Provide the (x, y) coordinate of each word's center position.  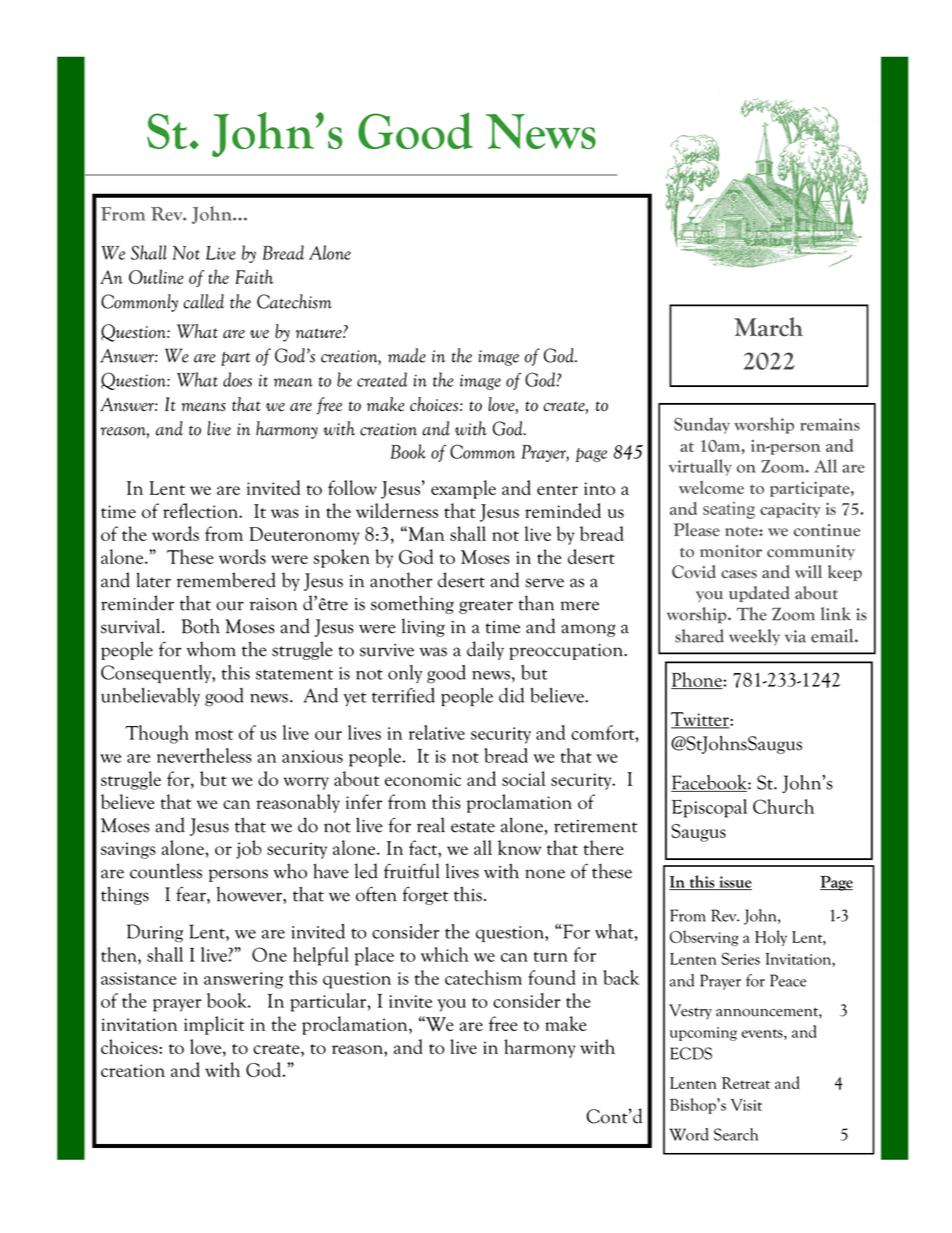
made (407, 355)
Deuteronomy (304, 536)
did (511, 695)
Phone (697, 680)
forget (425, 896)
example (463, 489)
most (214, 735)
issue (734, 883)
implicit (214, 1025)
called (204, 301)
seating (729, 510)
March (768, 327)
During (155, 933)
